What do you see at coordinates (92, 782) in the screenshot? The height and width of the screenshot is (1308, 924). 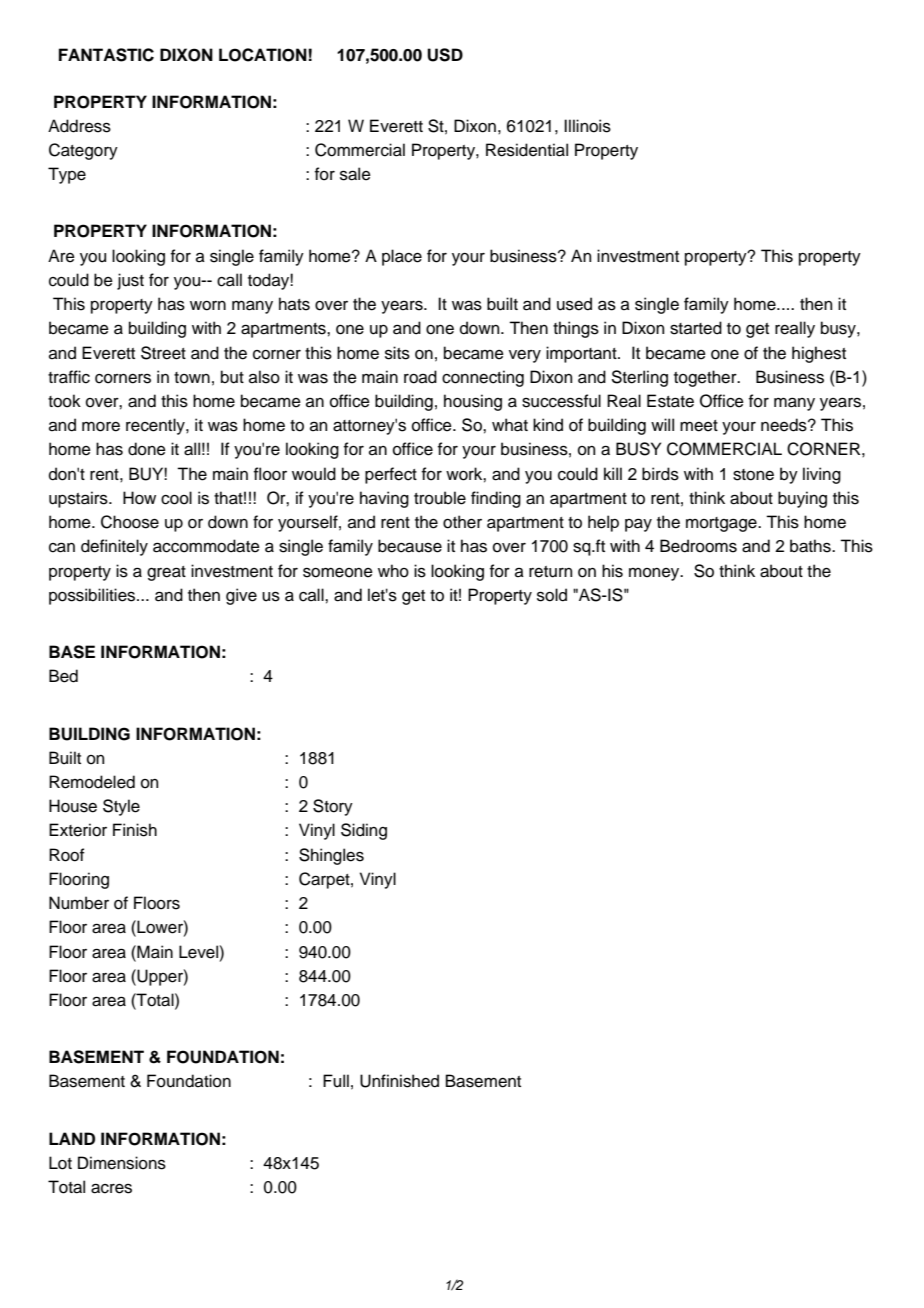 I see `Remodeled` at bounding box center [92, 782].
